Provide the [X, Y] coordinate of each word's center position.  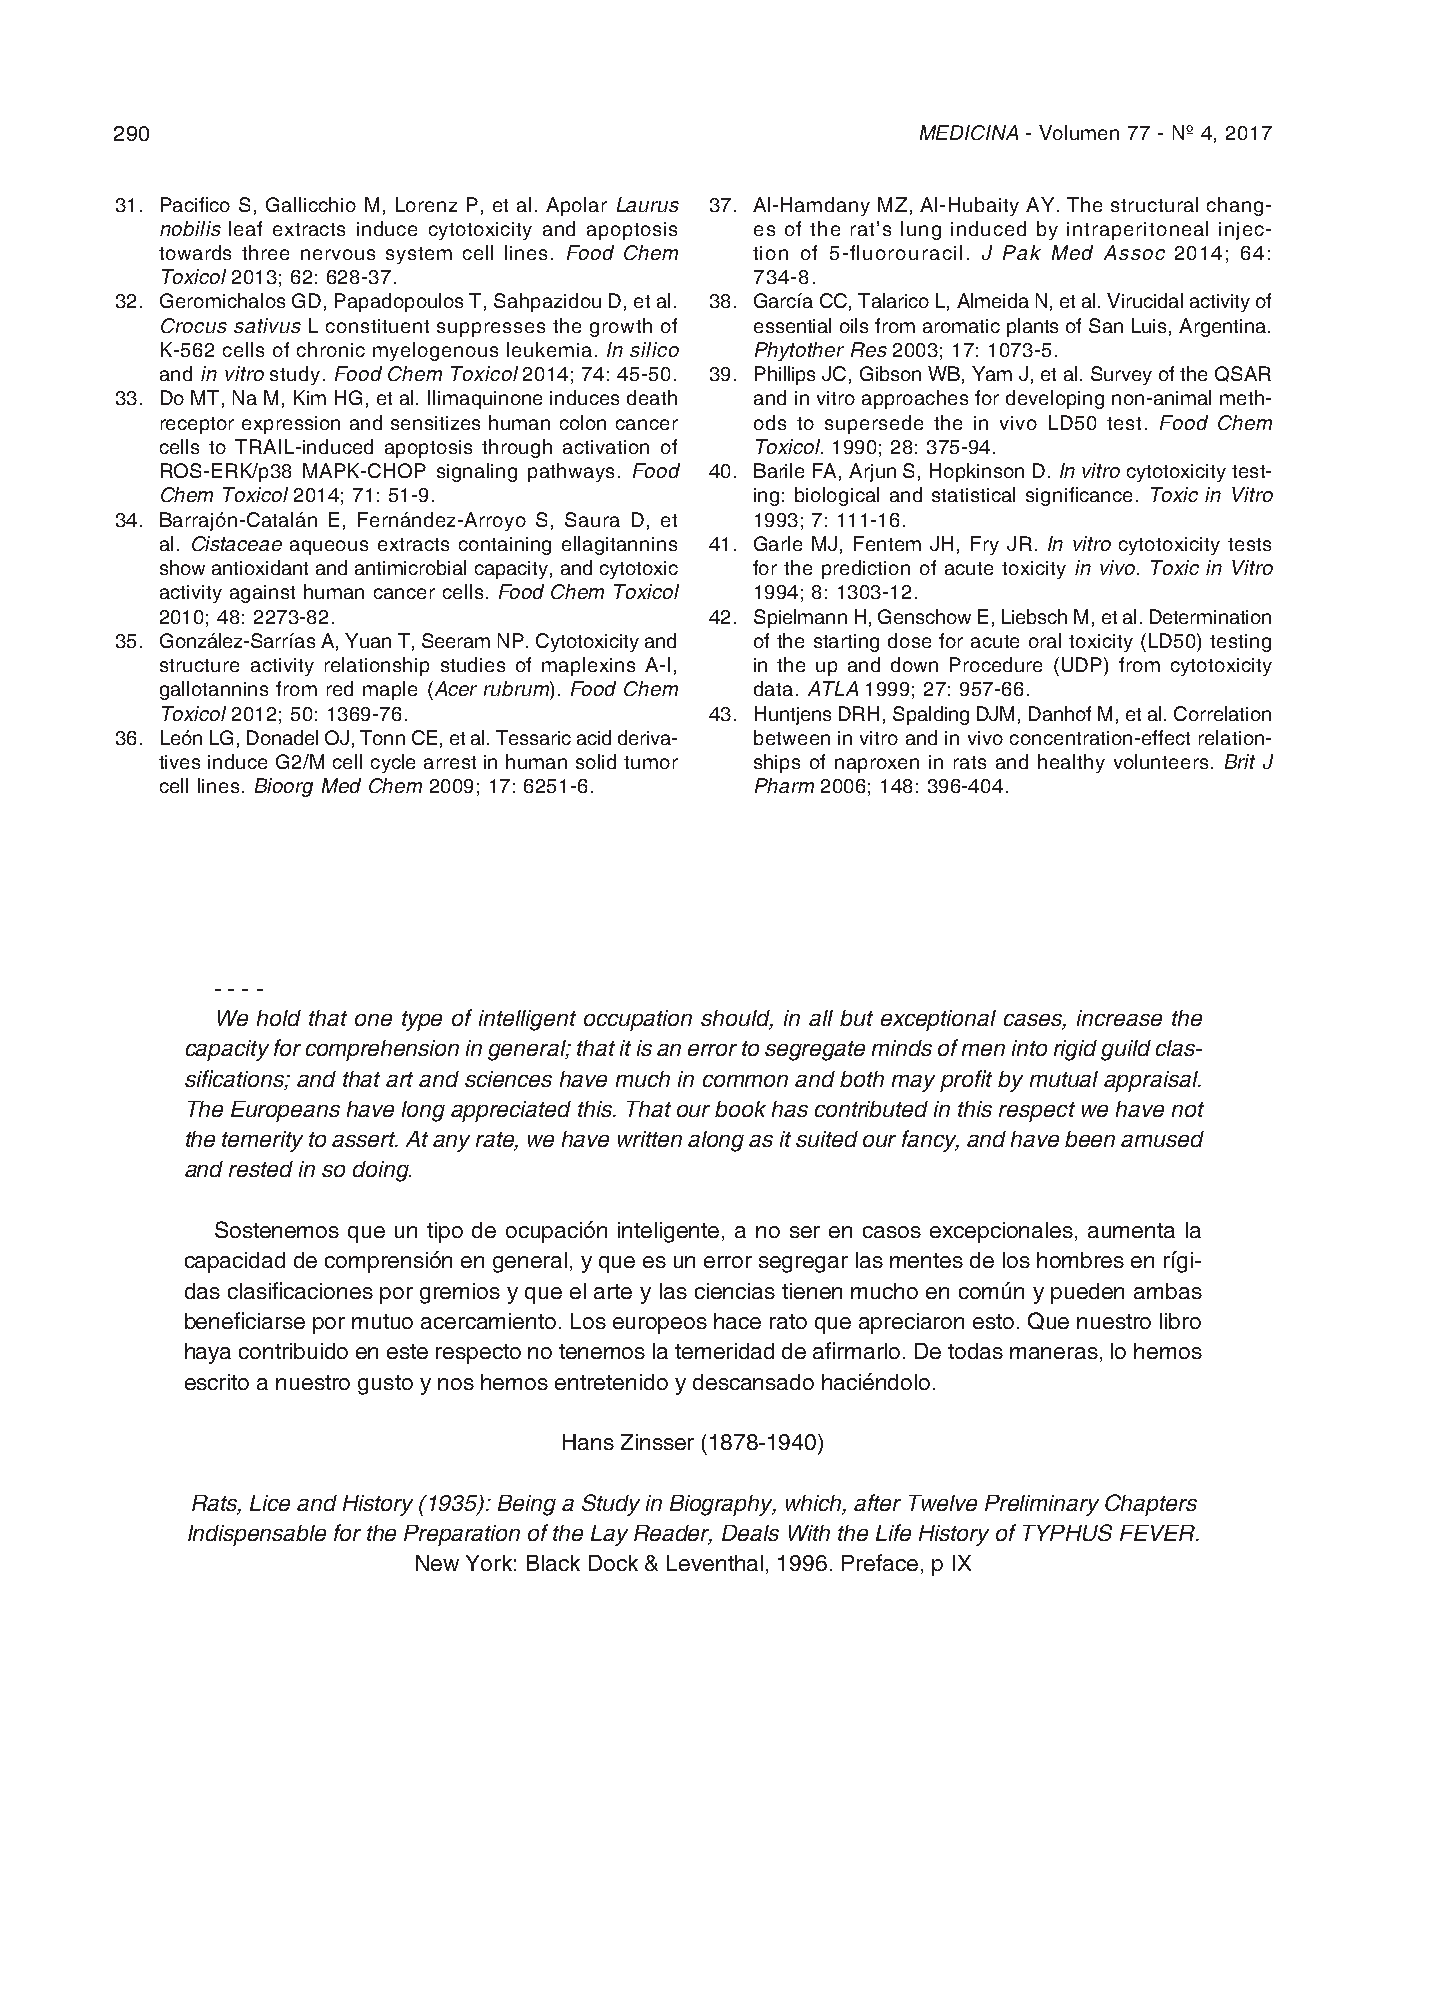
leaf [245, 228]
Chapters [1151, 1505]
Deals [750, 1533]
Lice [270, 1503]
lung [921, 230]
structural [1154, 204]
